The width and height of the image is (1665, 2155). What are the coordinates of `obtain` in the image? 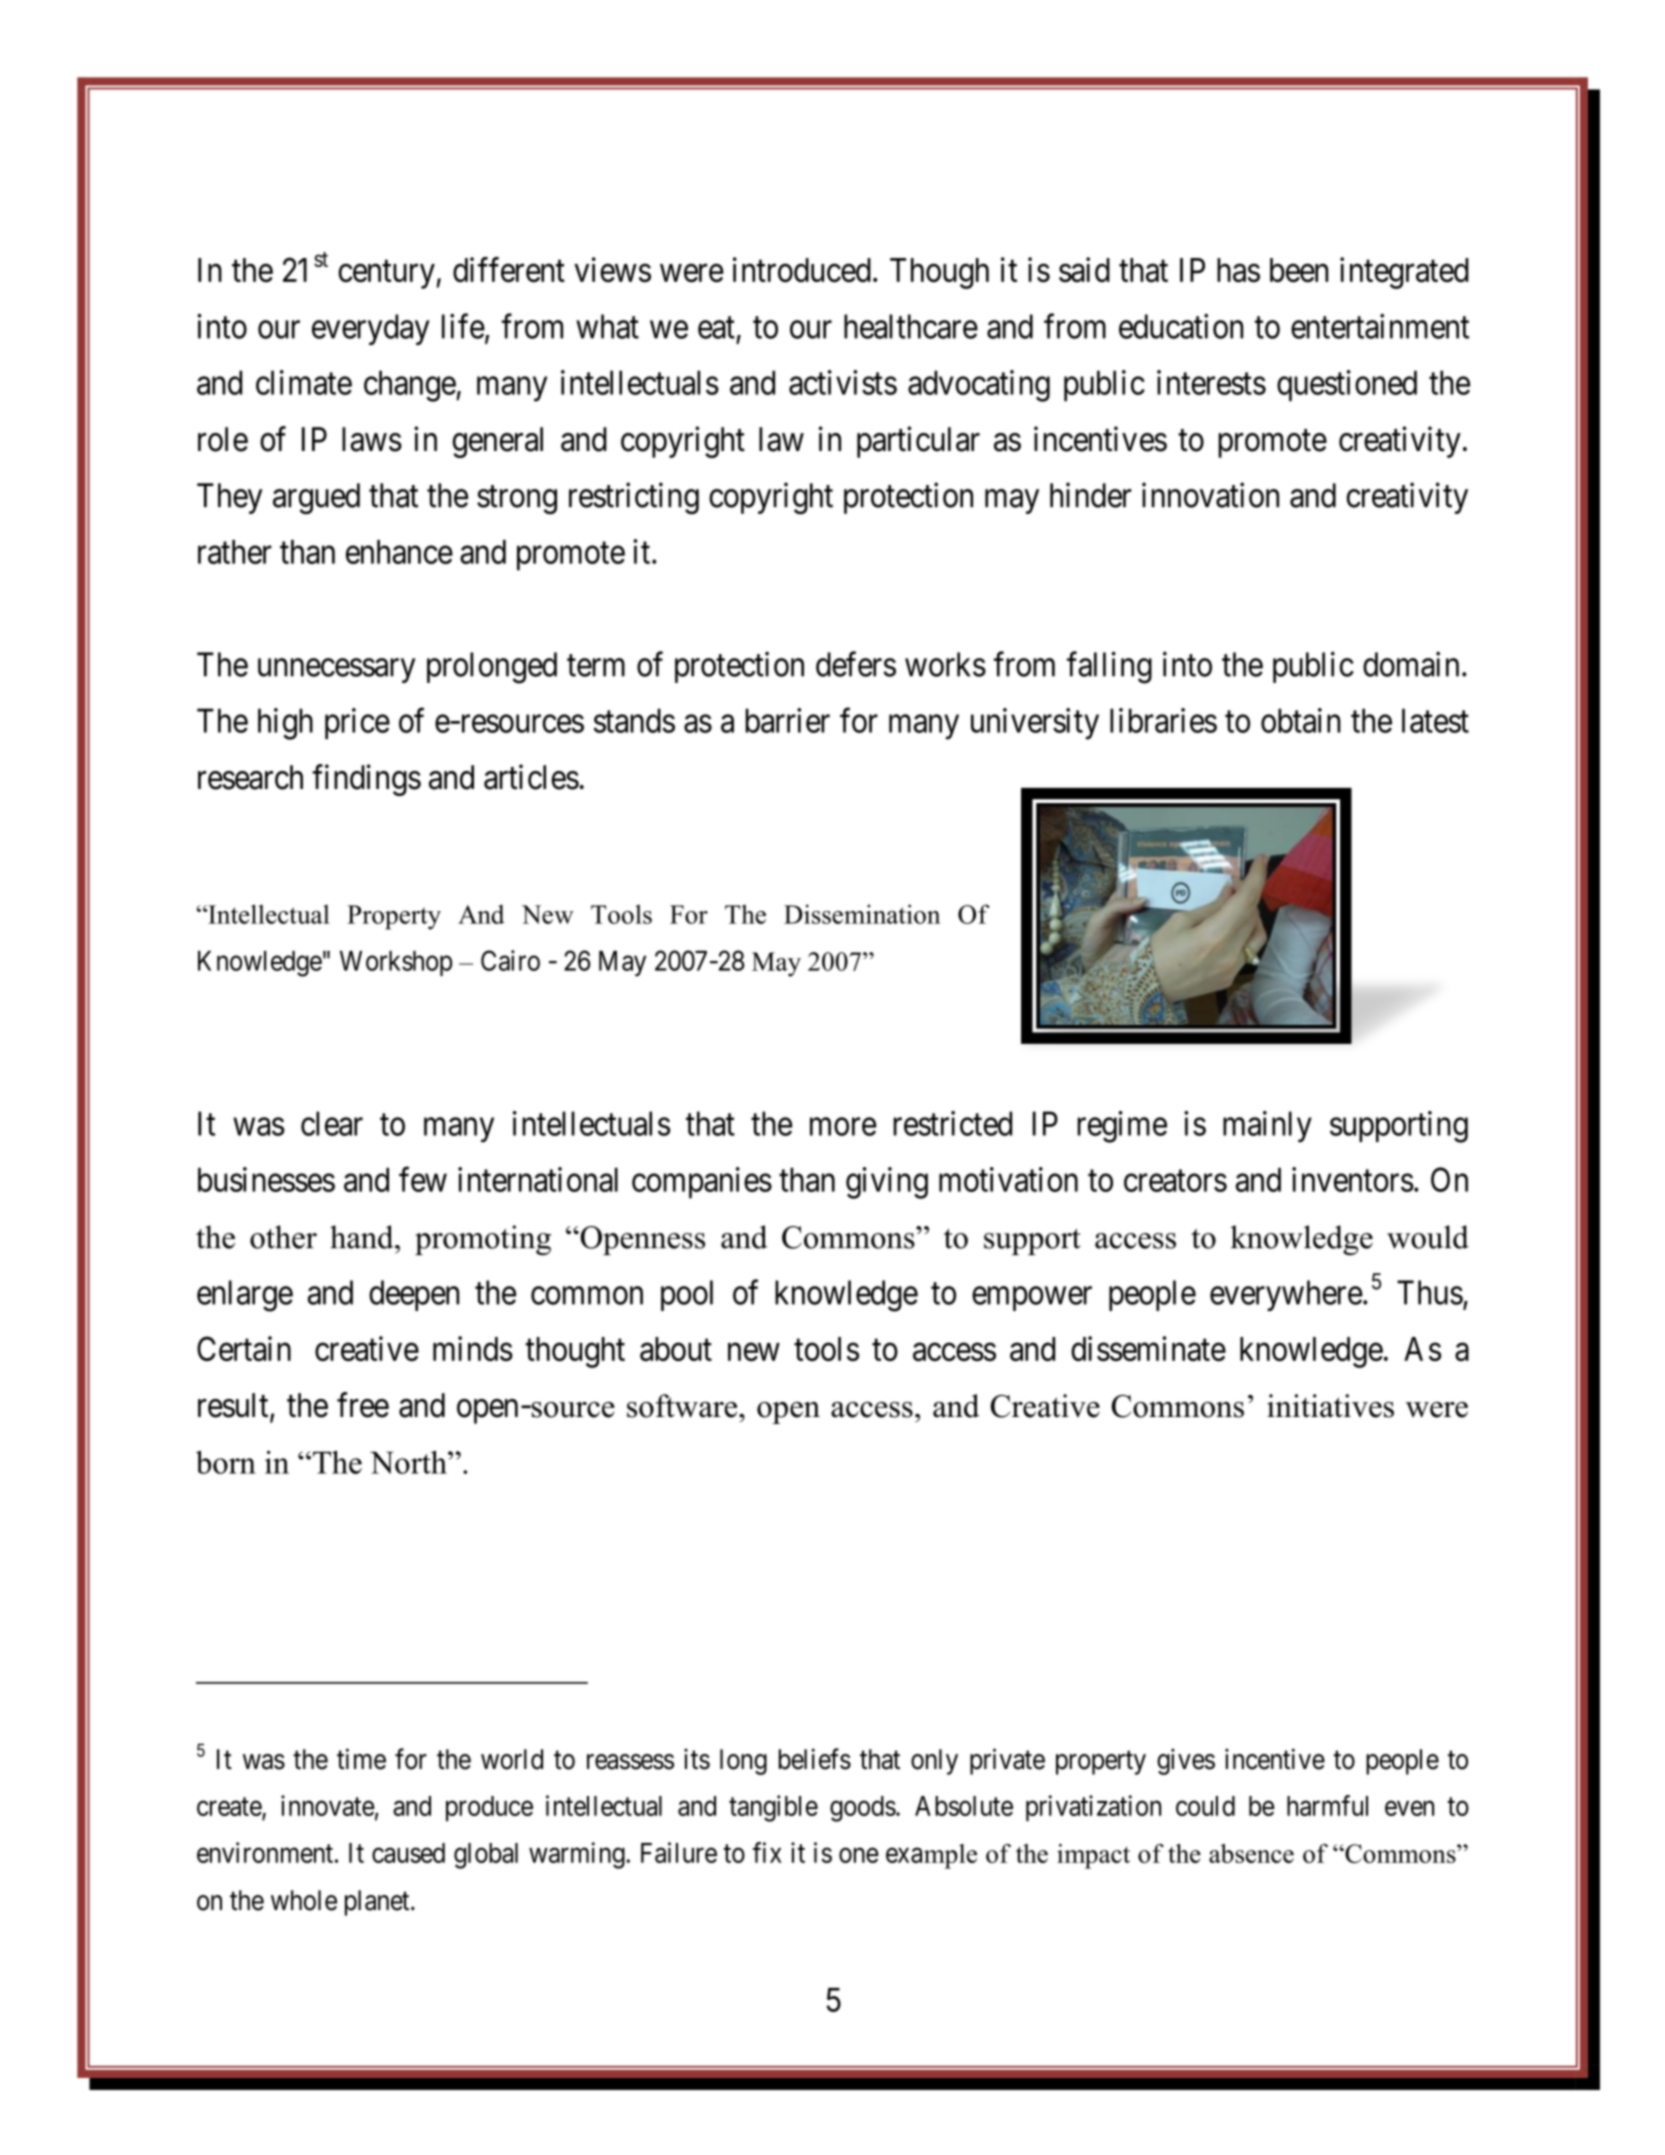 It's located at (1301, 720).
